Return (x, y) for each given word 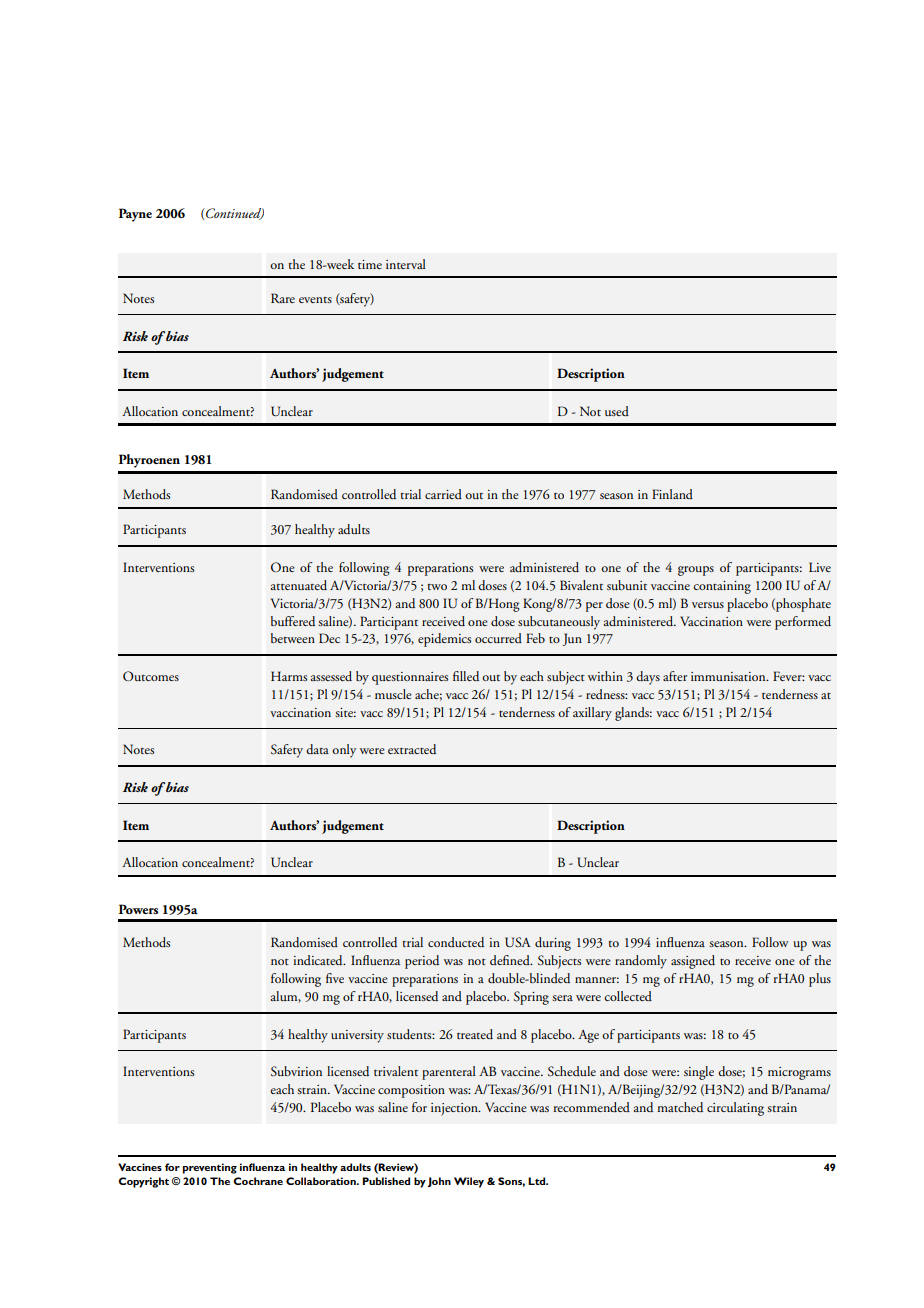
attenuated (299, 585)
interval (406, 264)
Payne (135, 215)
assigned (693, 962)
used (617, 411)
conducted (456, 942)
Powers (138, 909)
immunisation (729, 676)
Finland (672, 494)
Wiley (469, 1182)
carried (443, 494)
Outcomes (151, 676)
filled (466, 676)
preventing (210, 1168)
